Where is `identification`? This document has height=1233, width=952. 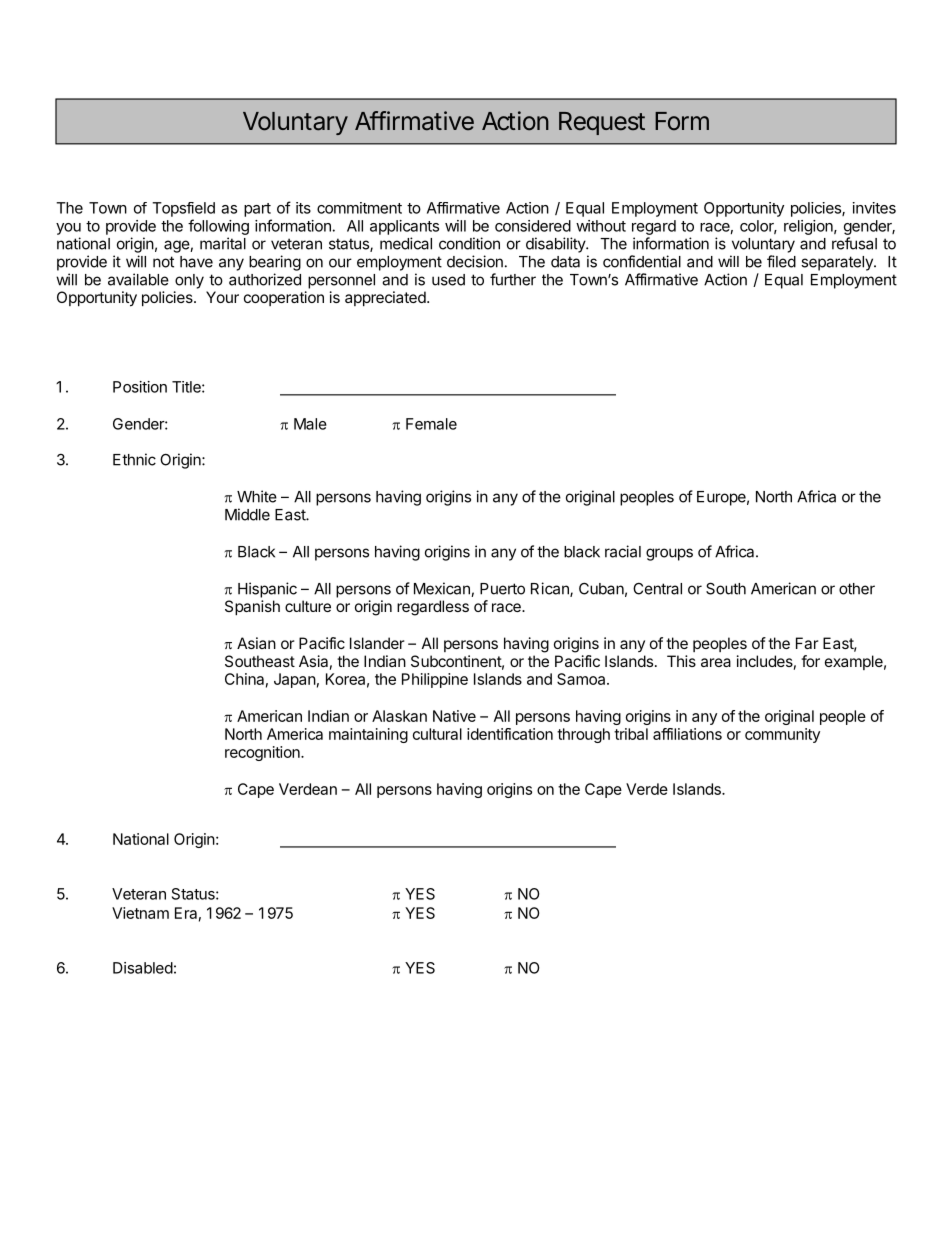 identification is located at coordinates (510, 734).
